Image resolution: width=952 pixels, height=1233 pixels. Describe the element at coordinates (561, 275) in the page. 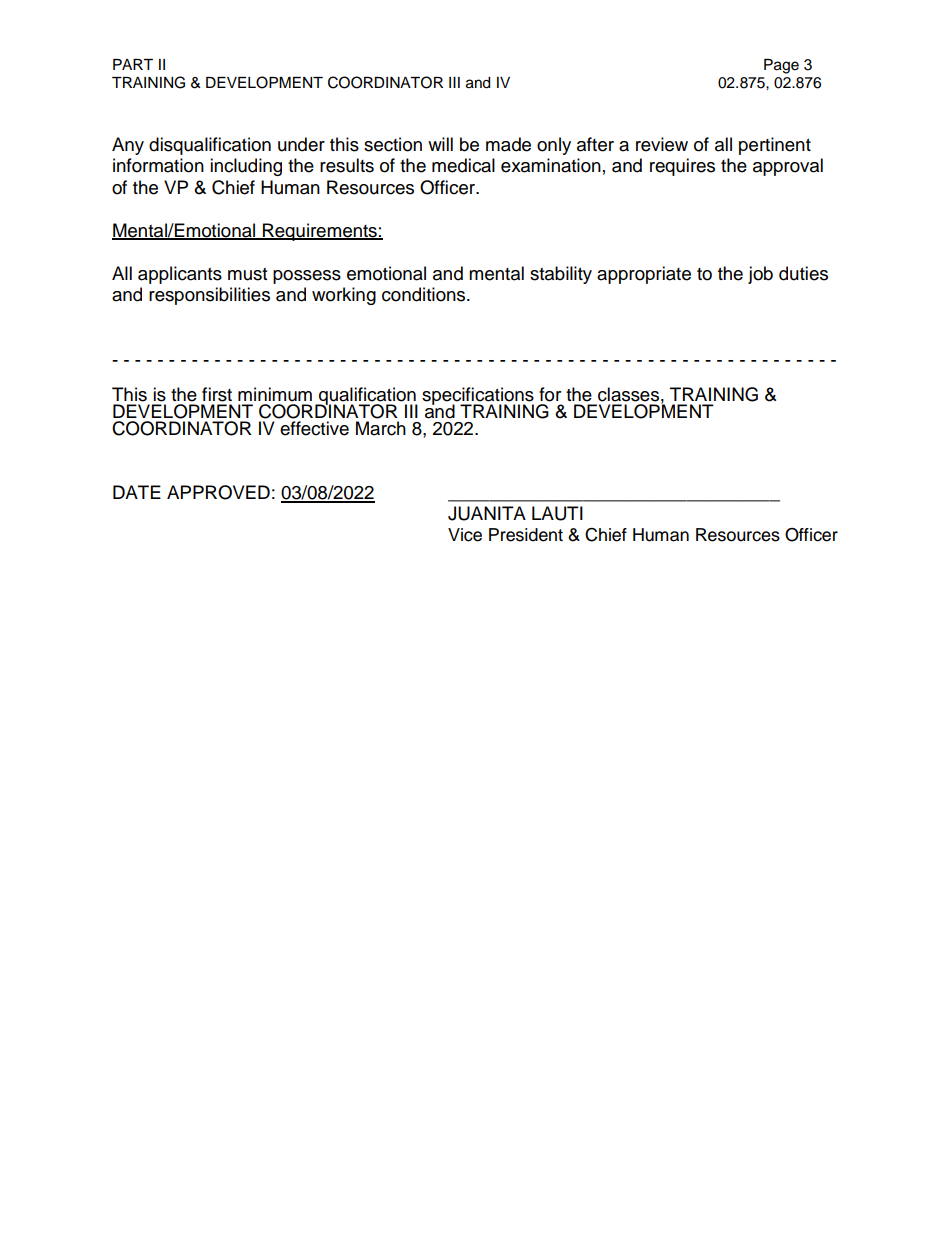

I see `stability` at that location.
